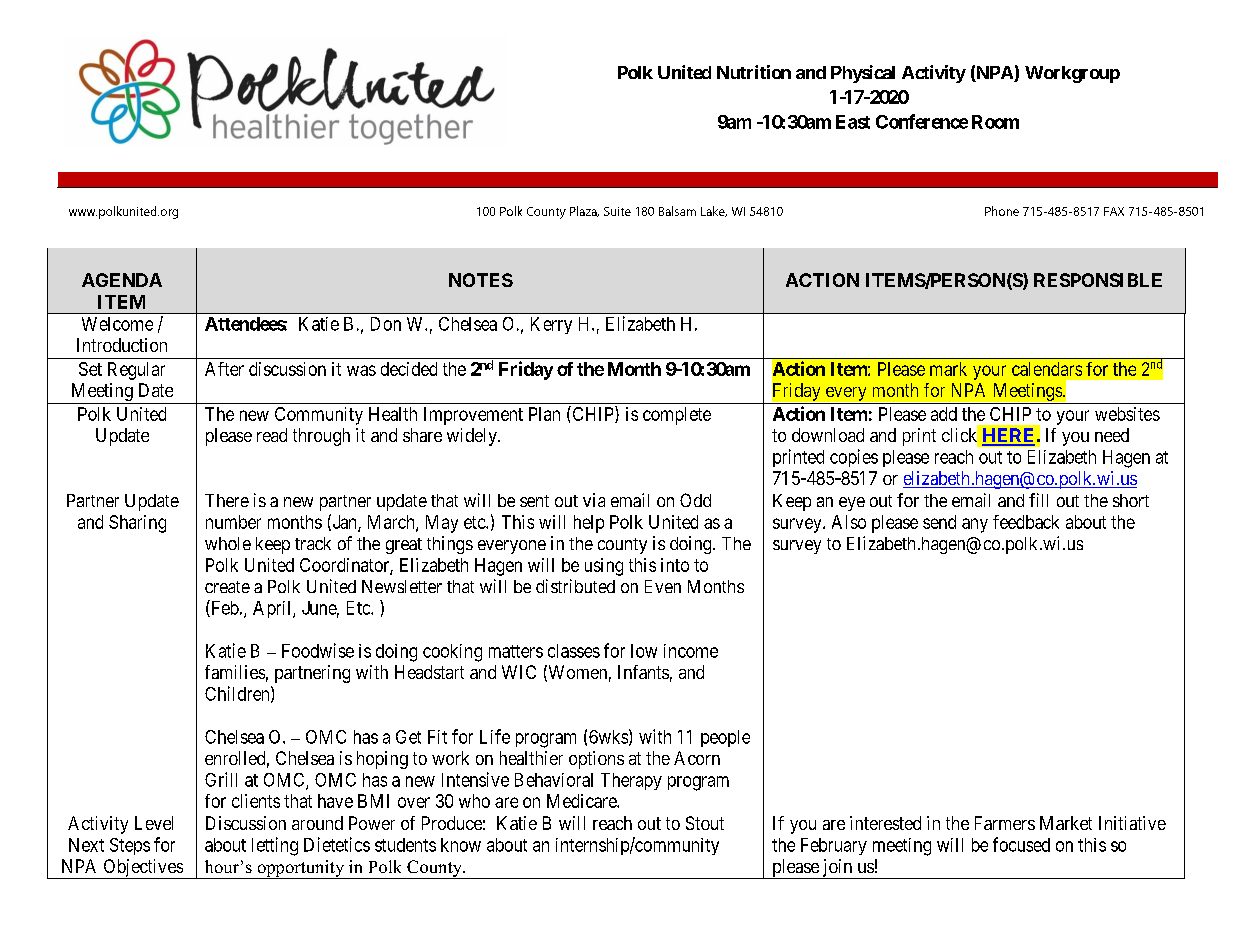  What do you see at coordinates (1098, 280) in the screenshot?
I see `RESPONSIBLE` at bounding box center [1098, 280].
